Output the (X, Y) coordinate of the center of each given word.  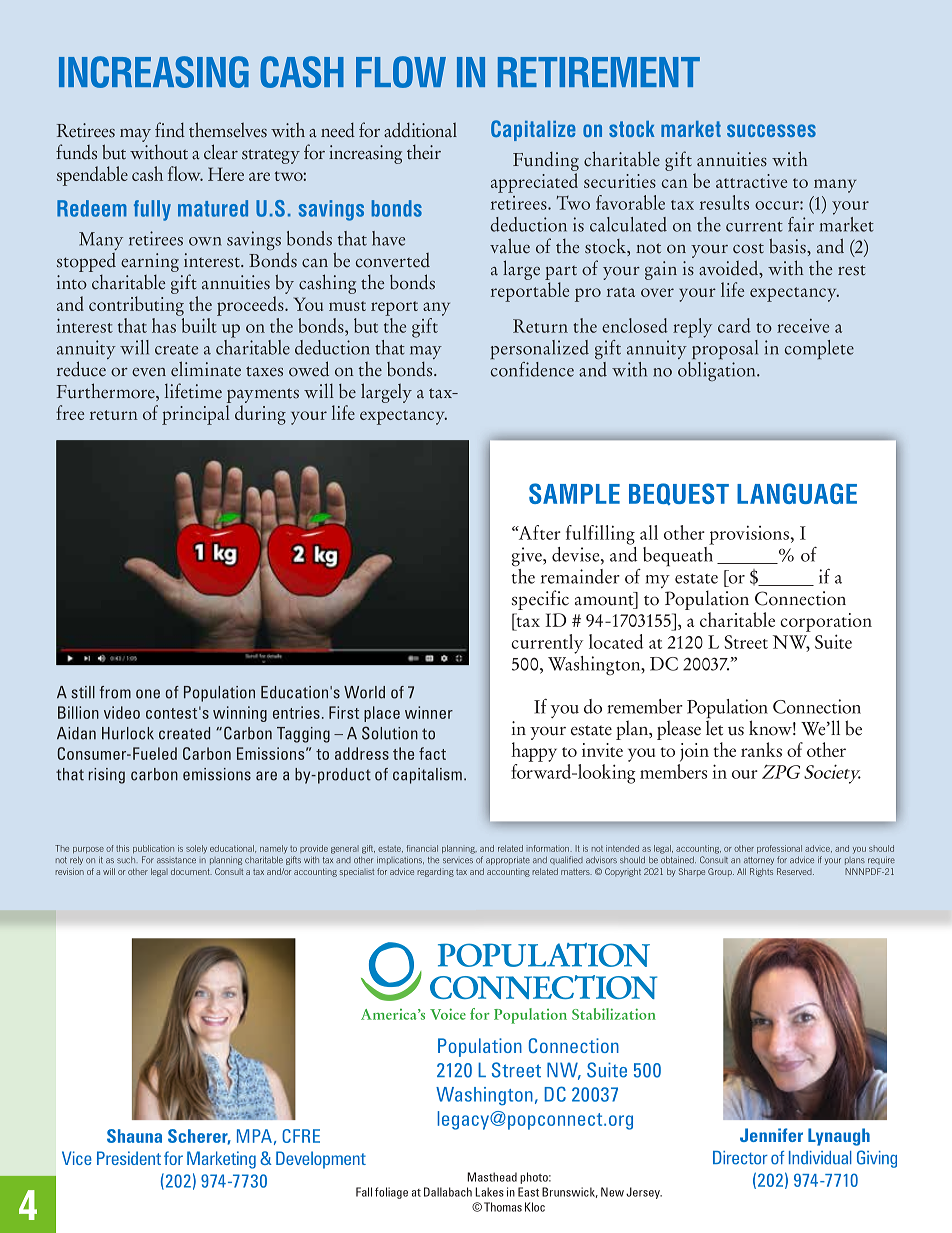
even (149, 372)
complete (819, 349)
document (191, 871)
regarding (435, 872)
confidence (532, 369)
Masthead (492, 1177)
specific (540, 600)
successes (771, 130)
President (129, 1158)
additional (420, 130)
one (148, 694)
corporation (826, 622)
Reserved (795, 871)
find (170, 130)
